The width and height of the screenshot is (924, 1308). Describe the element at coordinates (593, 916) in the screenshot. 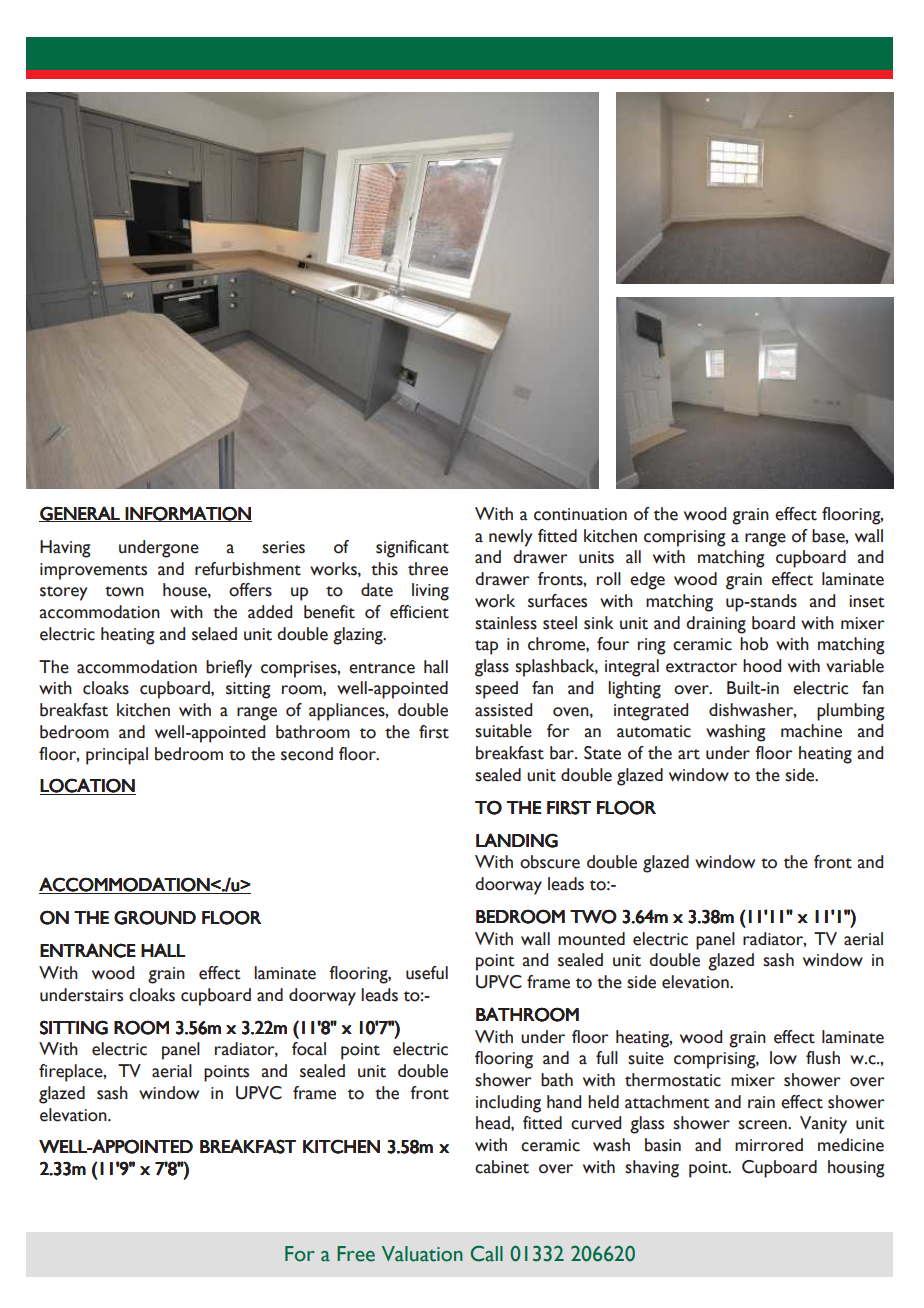

I see `TWO` at that location.
